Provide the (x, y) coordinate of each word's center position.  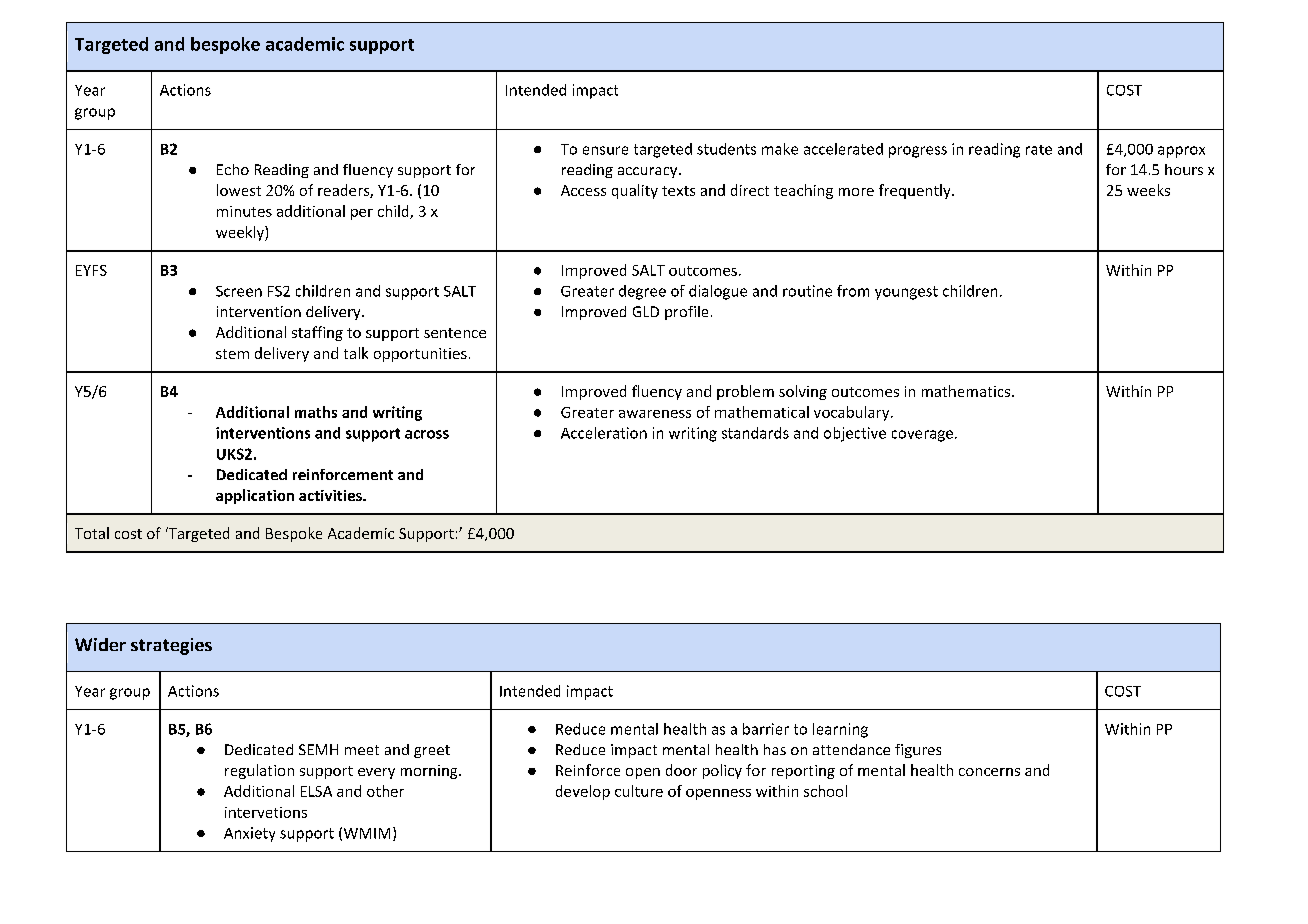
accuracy (649, 172)
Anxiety (249, 834)
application (255, 496)
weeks (1148, 190)
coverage (922, 436)
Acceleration (604, 433)
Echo (233, 169)
